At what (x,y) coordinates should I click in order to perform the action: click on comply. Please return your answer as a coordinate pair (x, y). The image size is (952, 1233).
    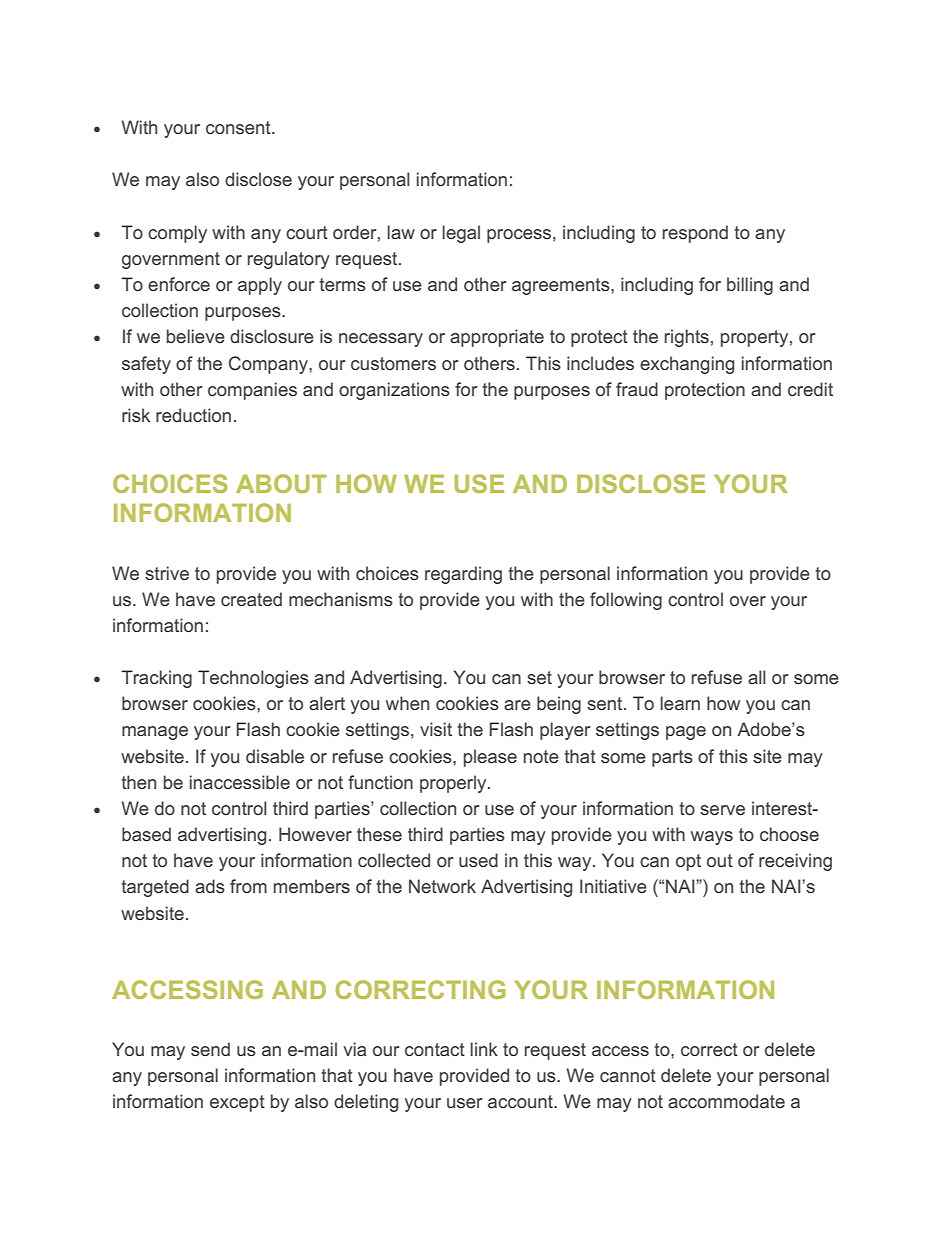
    Looking at the image, I should click on (177, 234).
